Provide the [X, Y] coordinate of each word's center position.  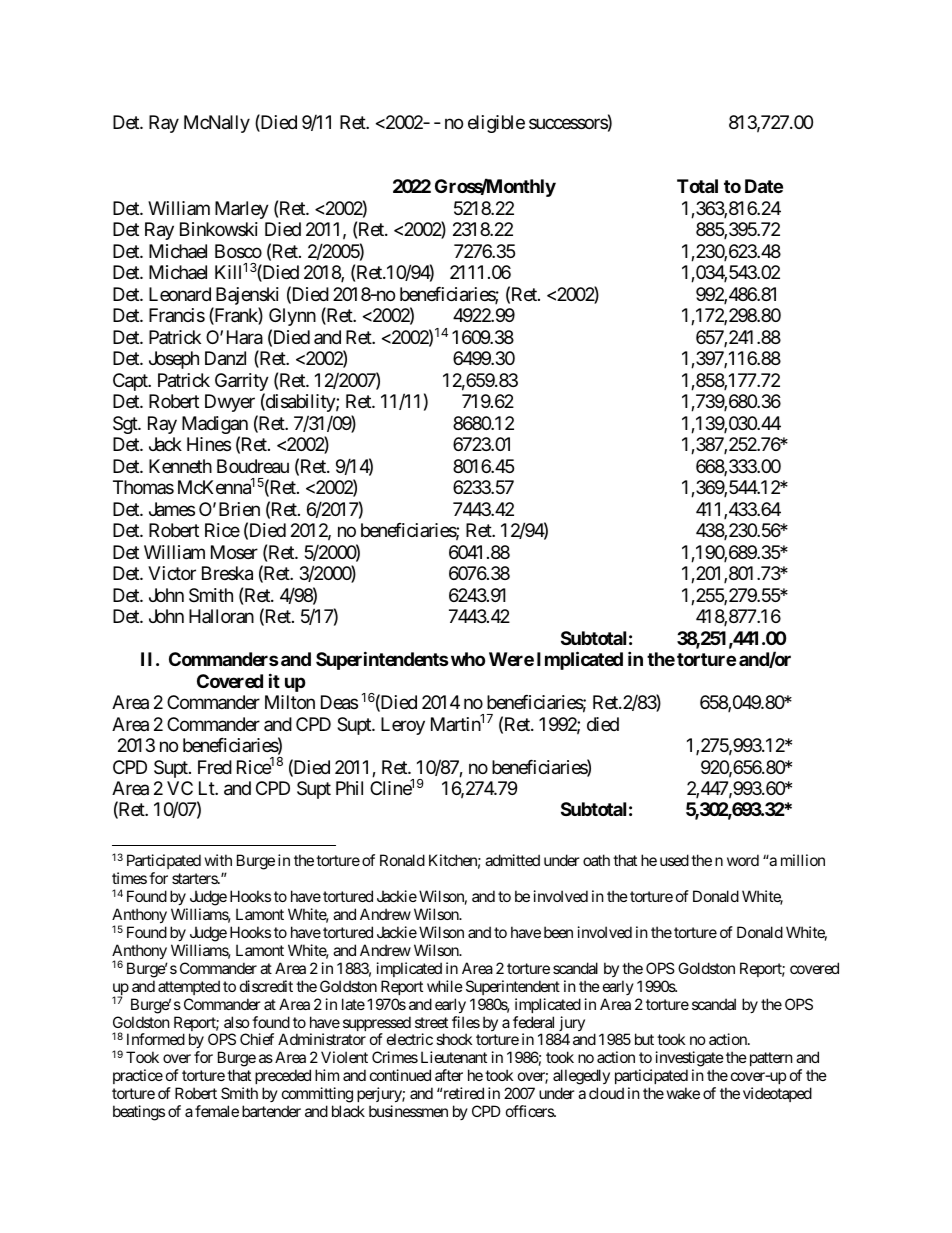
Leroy [403, 726]
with [218, 860]
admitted [512, 860]
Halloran [221, 616]
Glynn [292, 317]
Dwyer [230, 403]
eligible [496, 124]
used [674, 860]
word [743, 860]
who [468, 659]
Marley [242, 210]
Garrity [242, 383]
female [217, 1111]
